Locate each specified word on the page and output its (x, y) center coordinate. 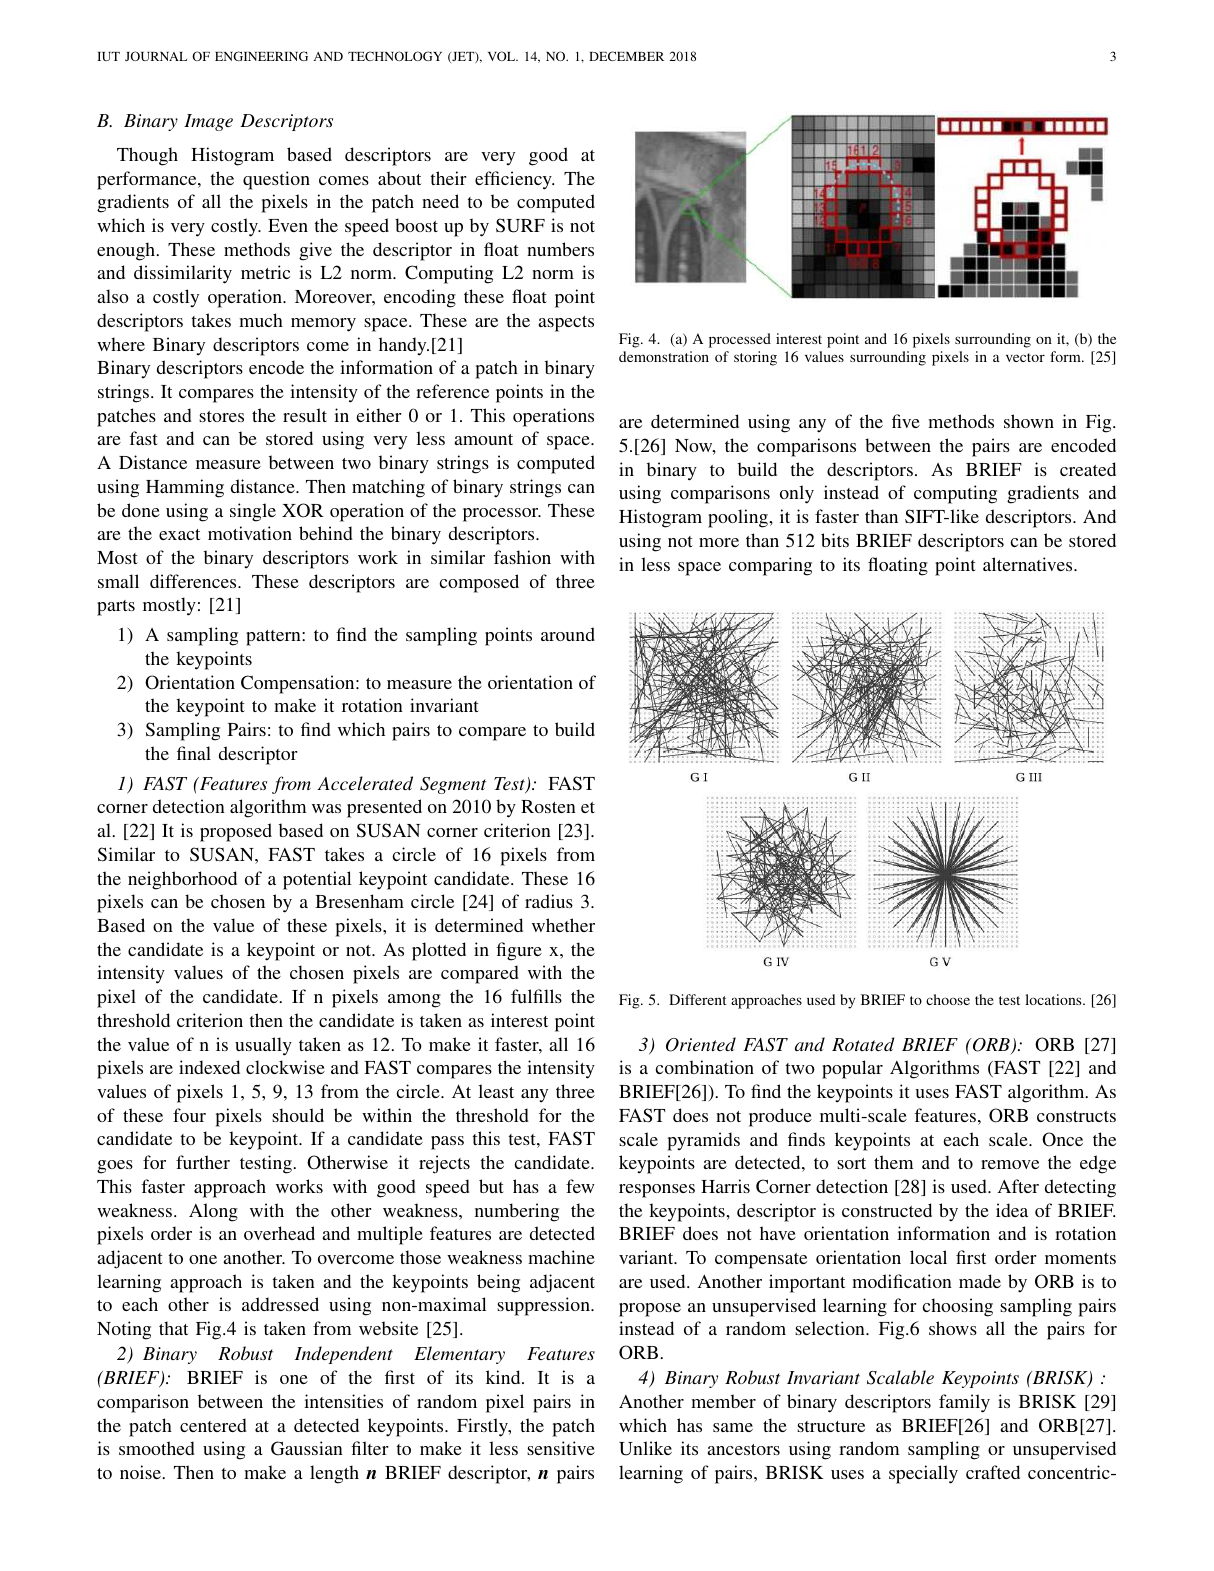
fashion (522, 557)
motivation (250, 533)
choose (948, 999)
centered (213, 1425)
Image (208, 122)
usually (263, 1046)
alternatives (1029, 564)
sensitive (561, 1448)
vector (1025, 357)
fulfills (536, 996)
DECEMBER (626, 56)
